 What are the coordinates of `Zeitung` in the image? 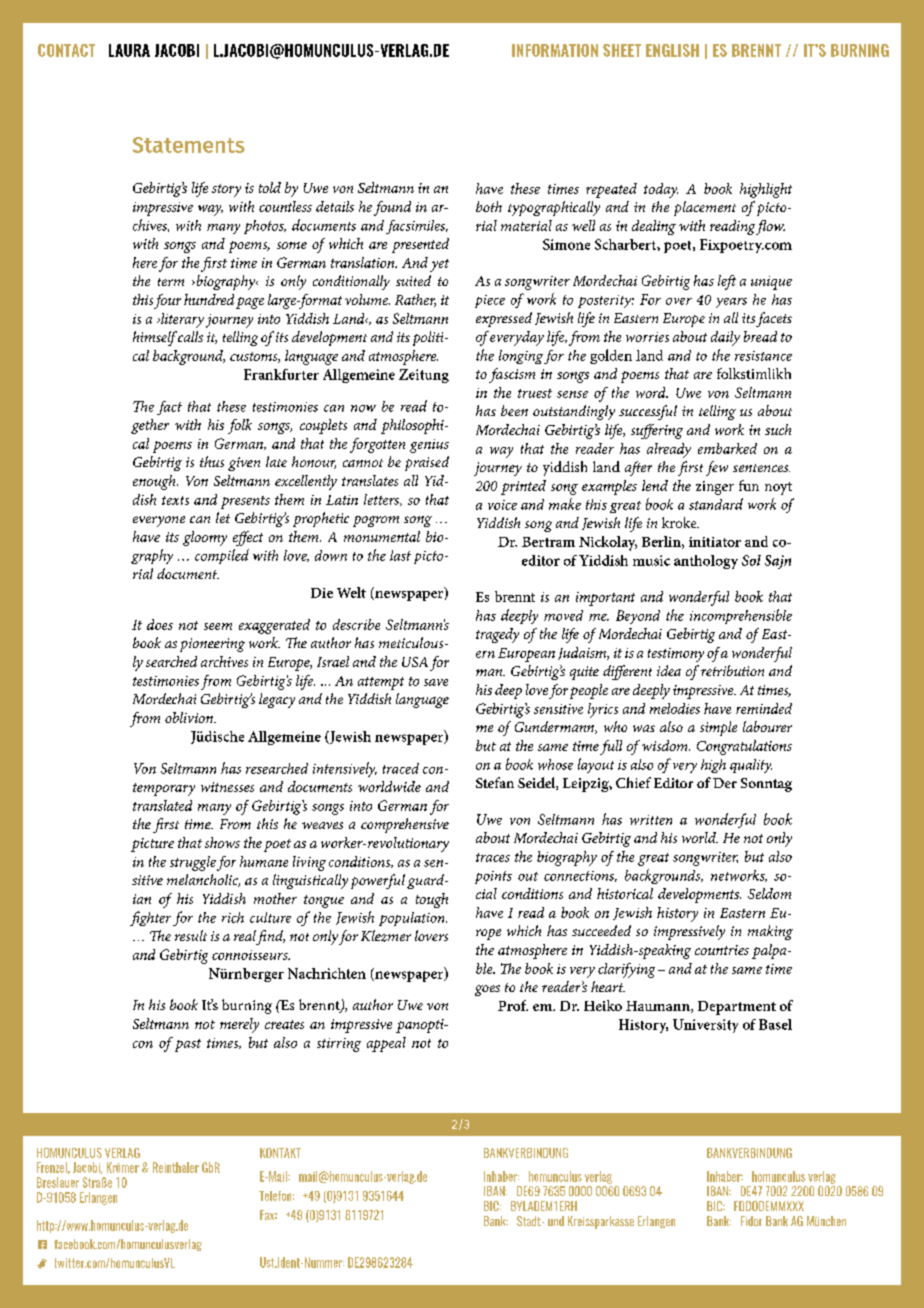 It's located at (424, 376).
